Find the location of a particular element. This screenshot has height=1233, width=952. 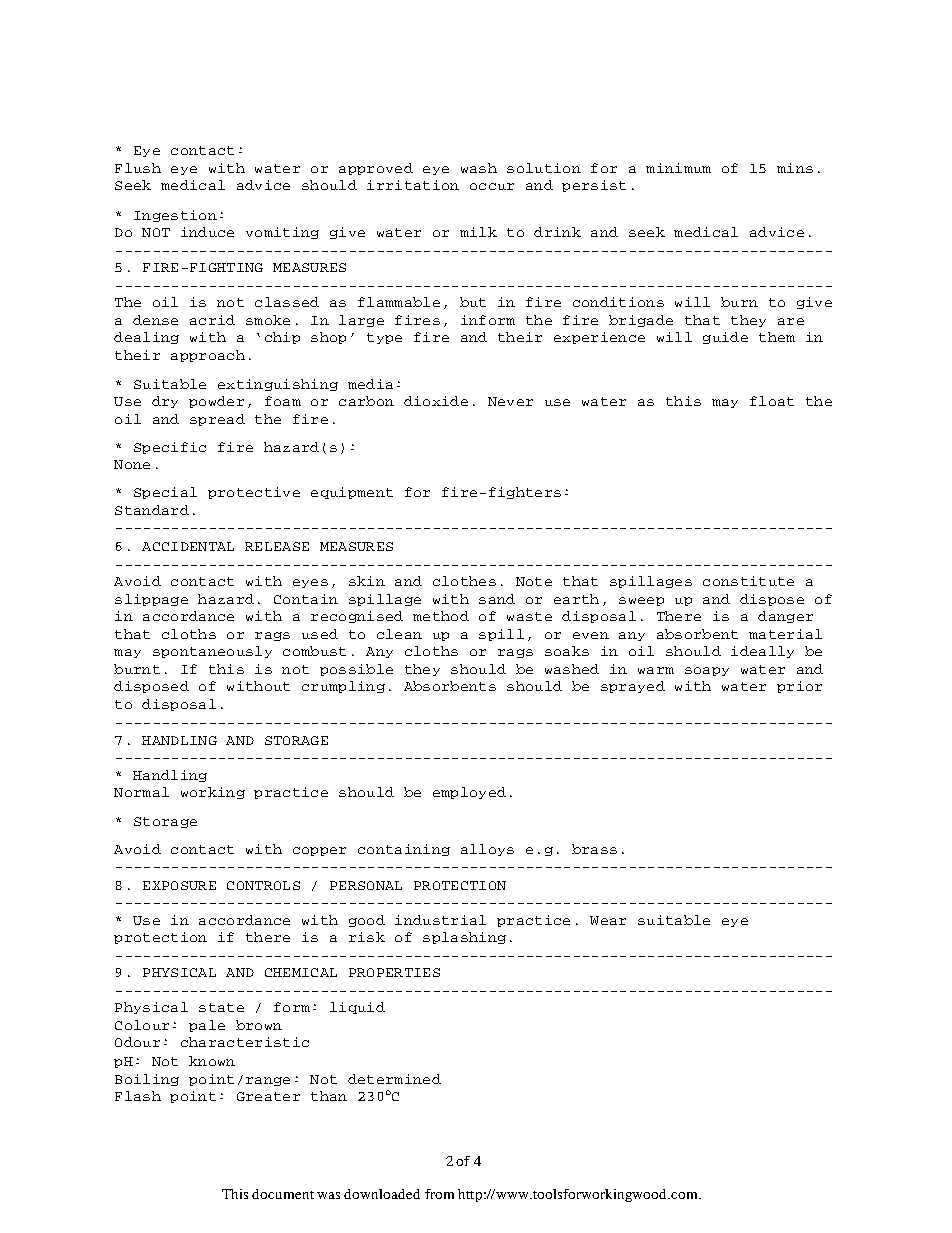

minimum is located at coordinates (678, 168).
